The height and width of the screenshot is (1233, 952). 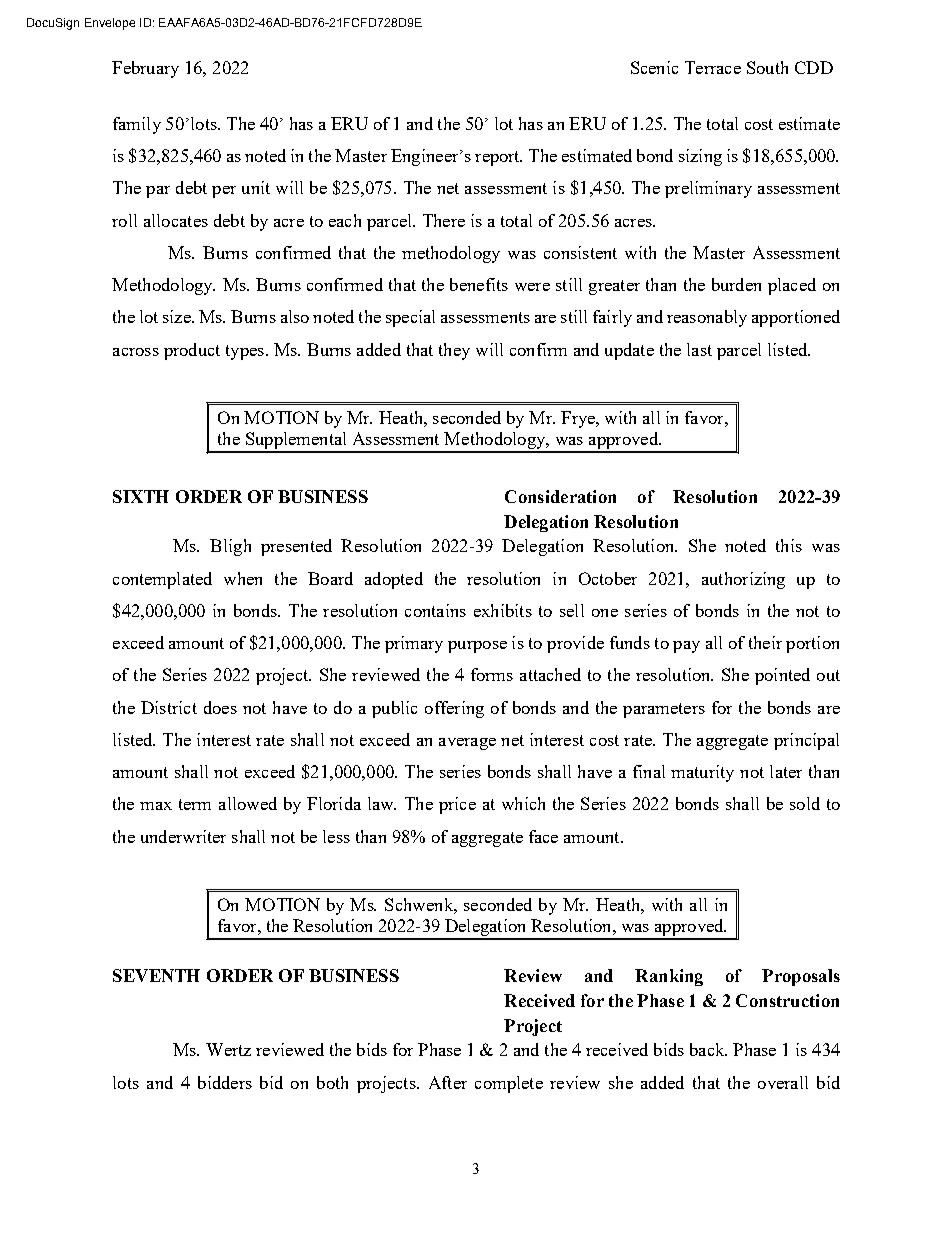 I want to click on this, so click(x=789, y=545).
